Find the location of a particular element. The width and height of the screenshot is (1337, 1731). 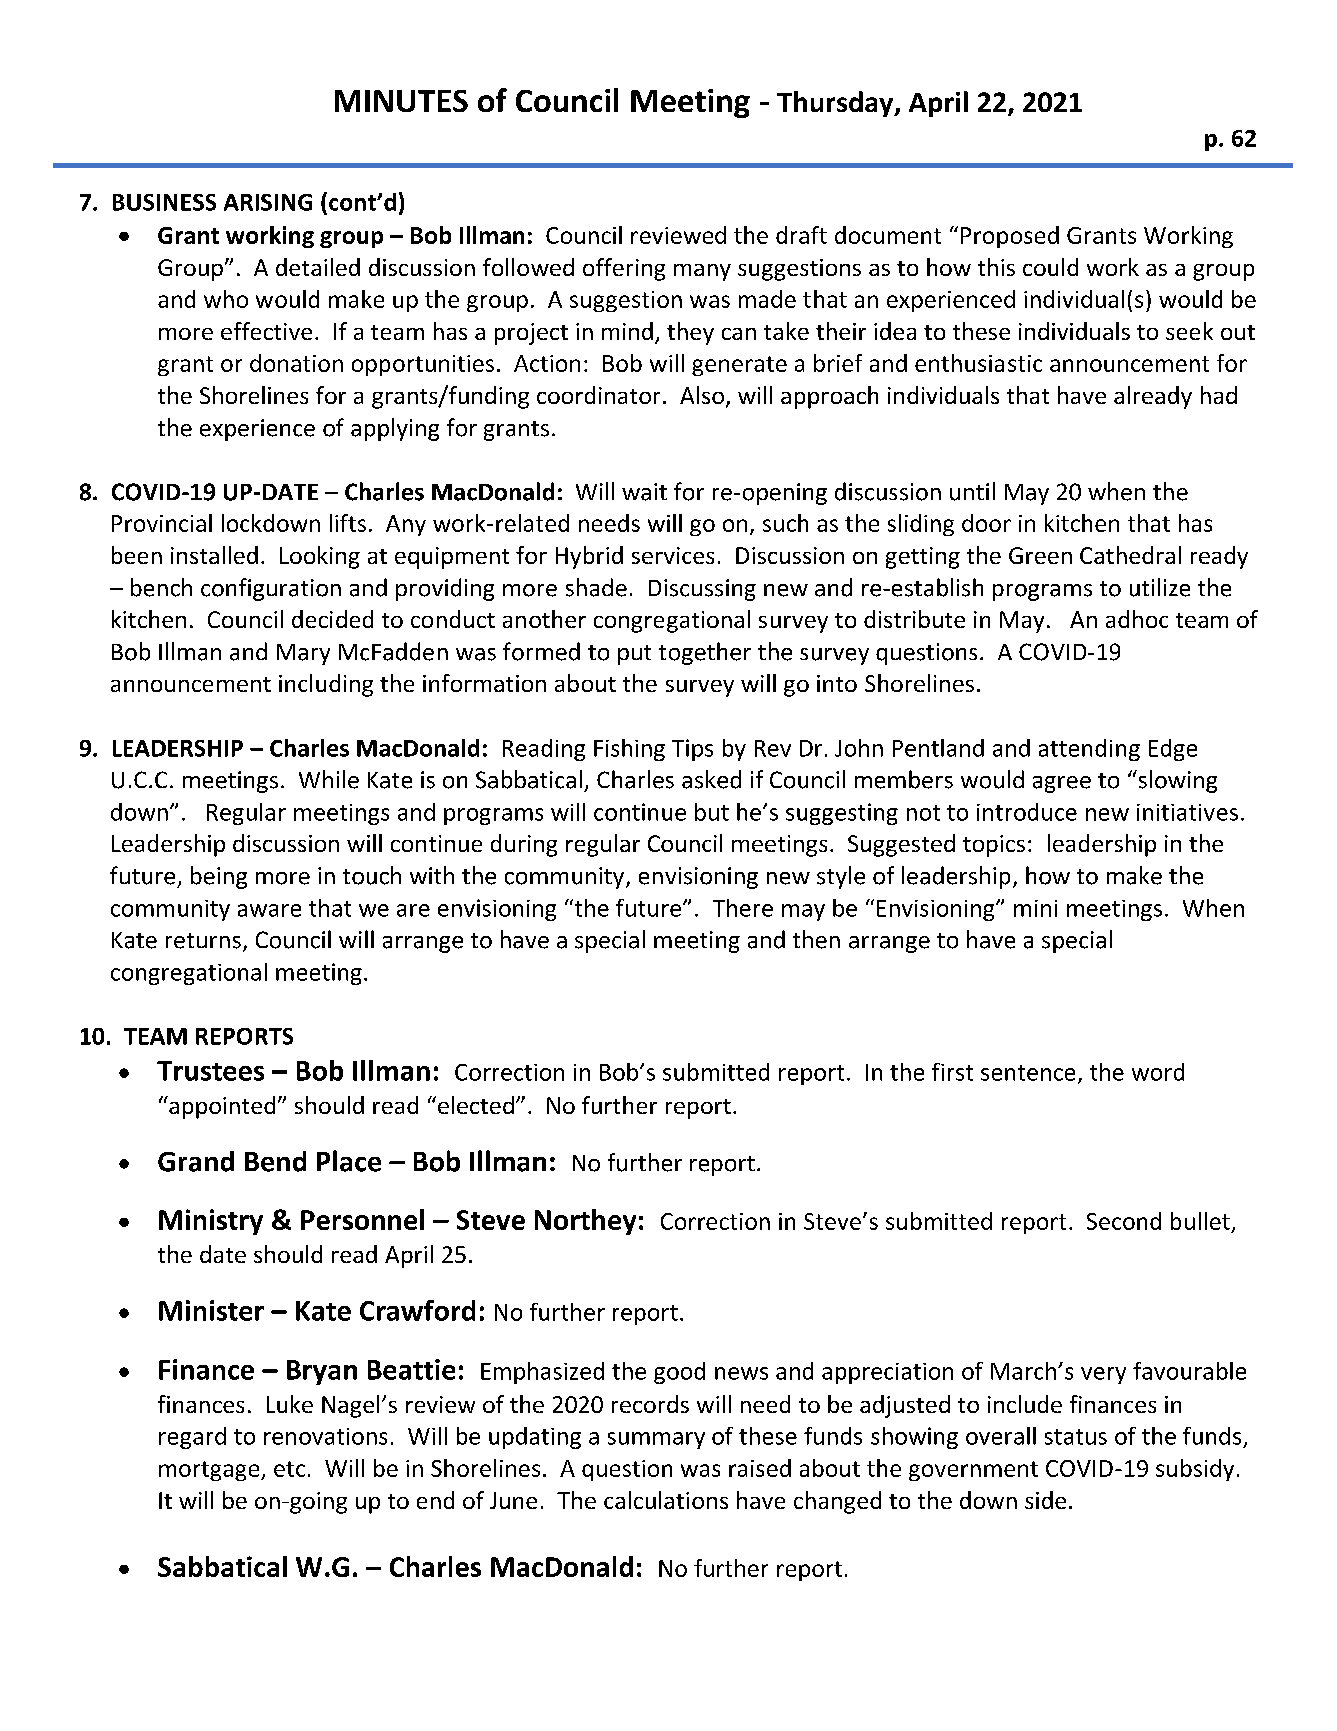

etc is located at coordinates (289, 1469).
